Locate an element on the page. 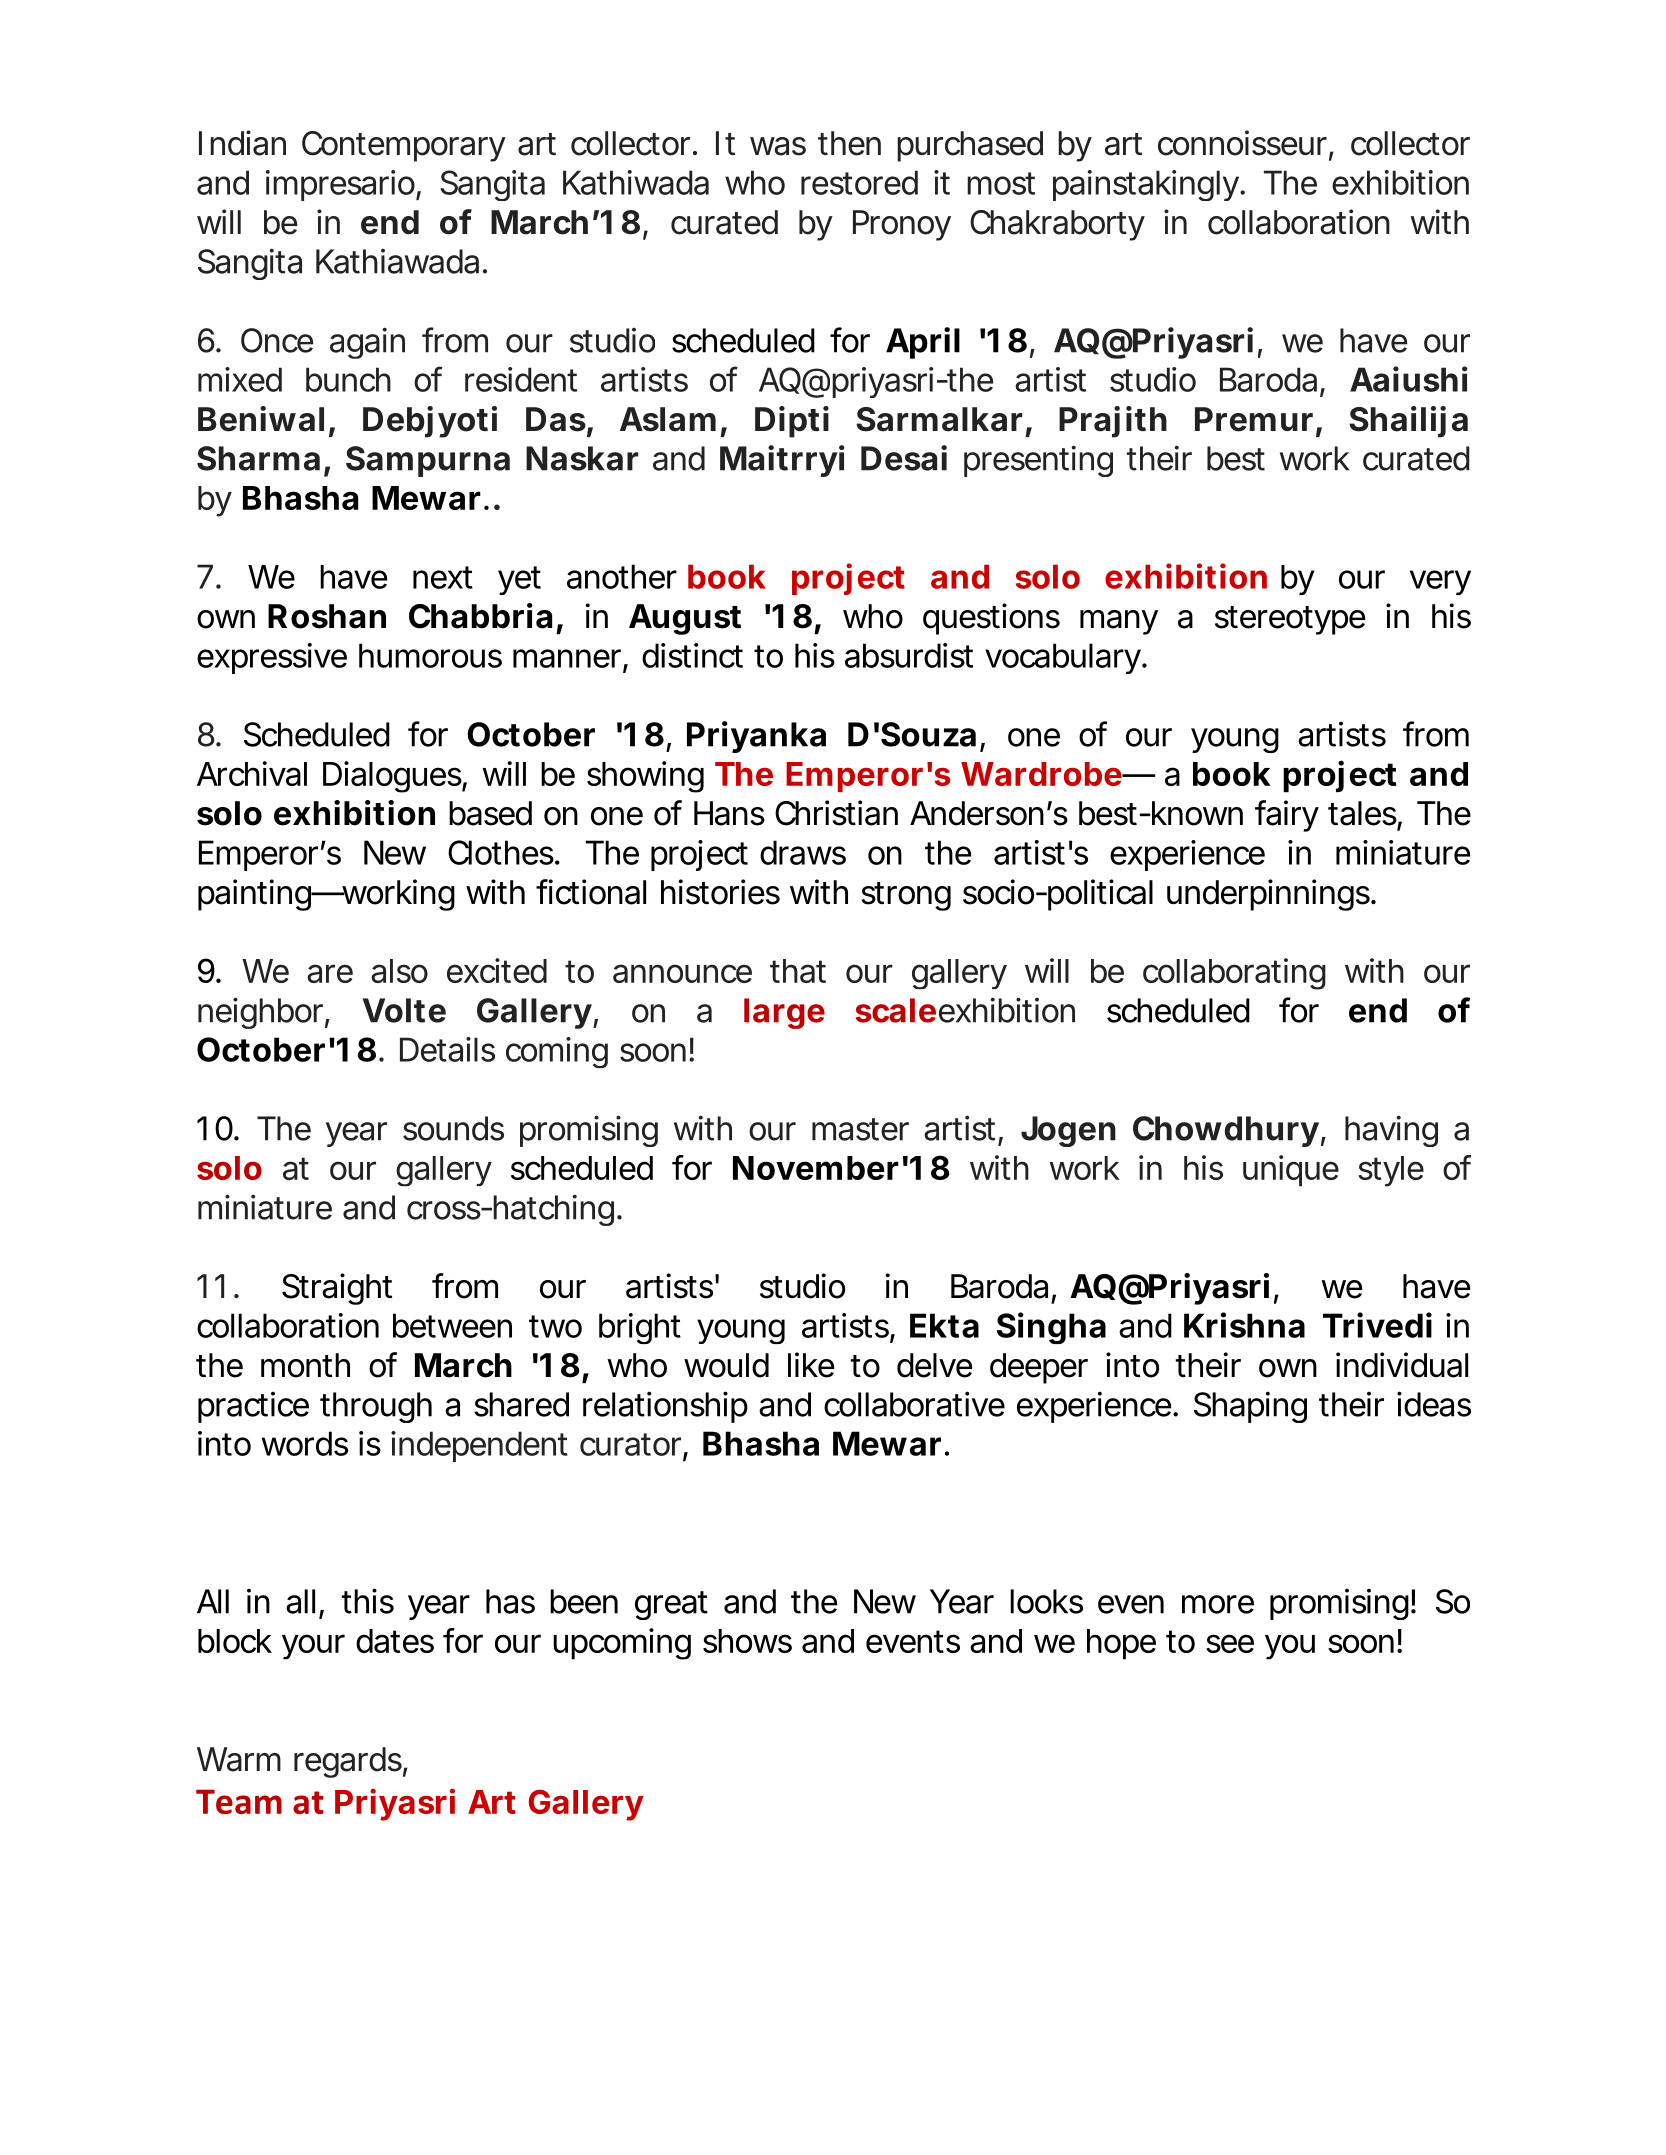  Warm is located at coordinates (239, 1759).
